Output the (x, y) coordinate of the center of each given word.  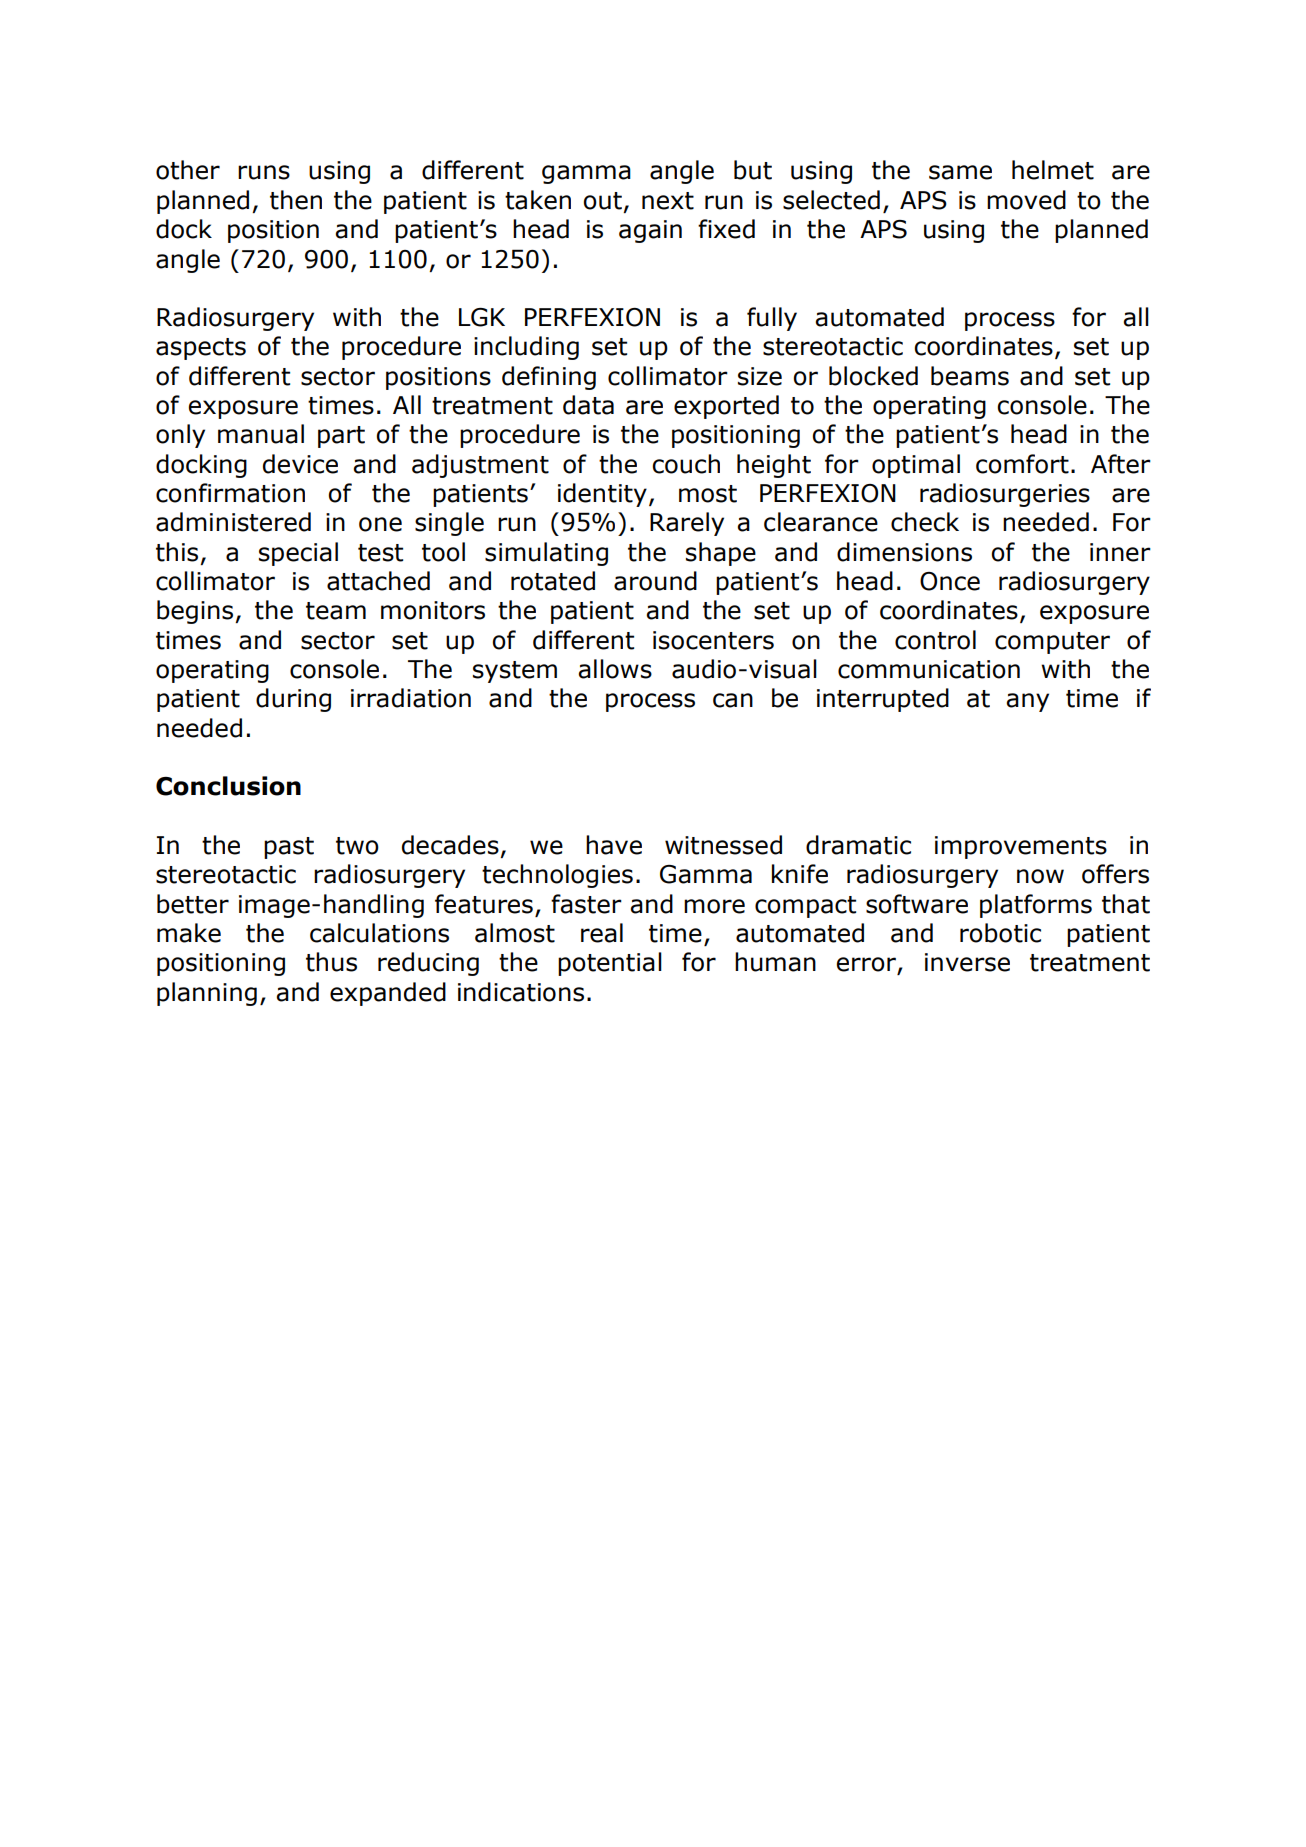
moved (1026, 200)
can (733, 700)
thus (331, 962)
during (293, 700)
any (1028, 702)
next (668, 201)
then (296, 200)
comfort (1022, 464)
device (300, 464)
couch (686, 464)
